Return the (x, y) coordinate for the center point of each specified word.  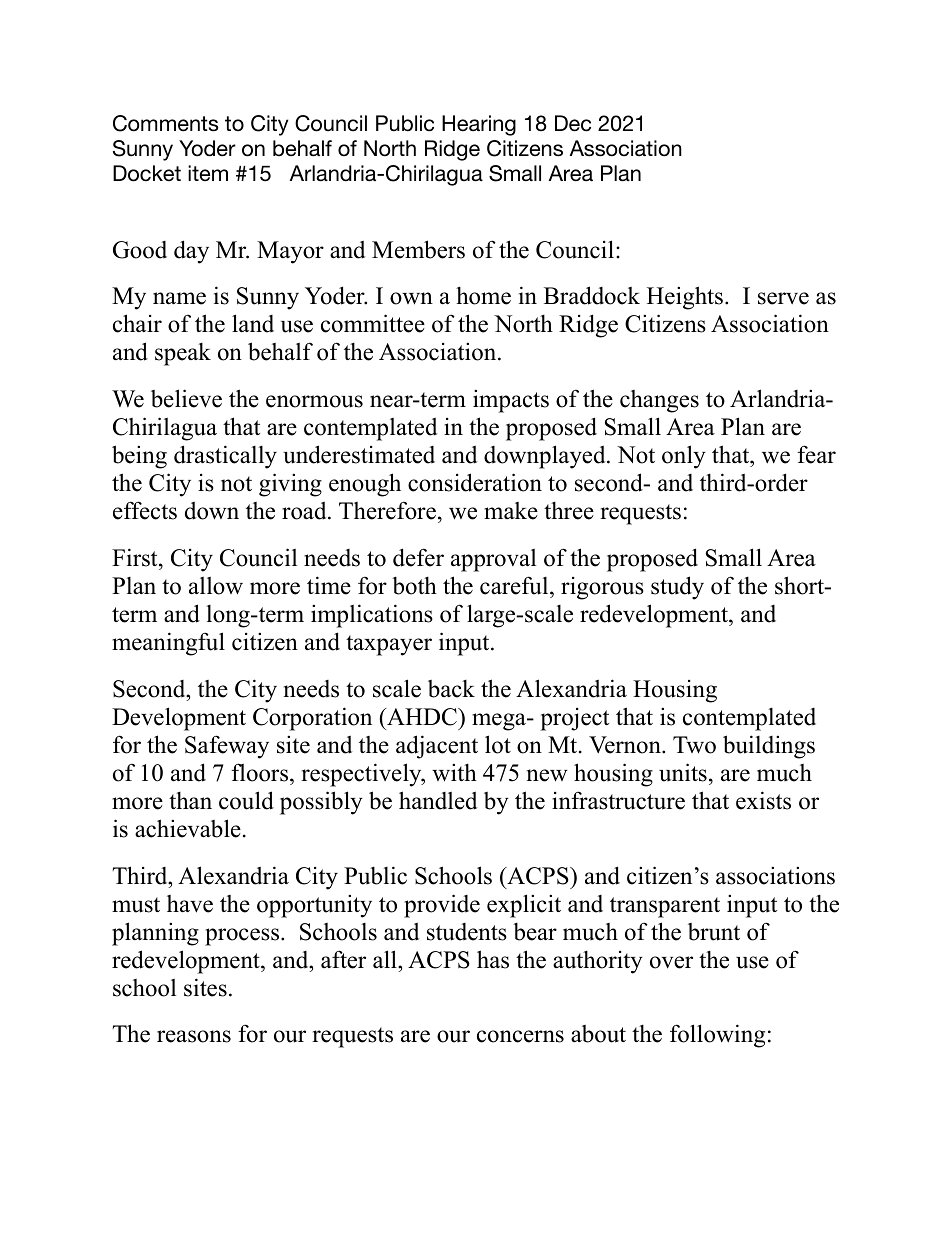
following (717, 1036)
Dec (573, 123)
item (208, 173)
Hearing (479, 125)
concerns (520, 1036)
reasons (194, 1036)
